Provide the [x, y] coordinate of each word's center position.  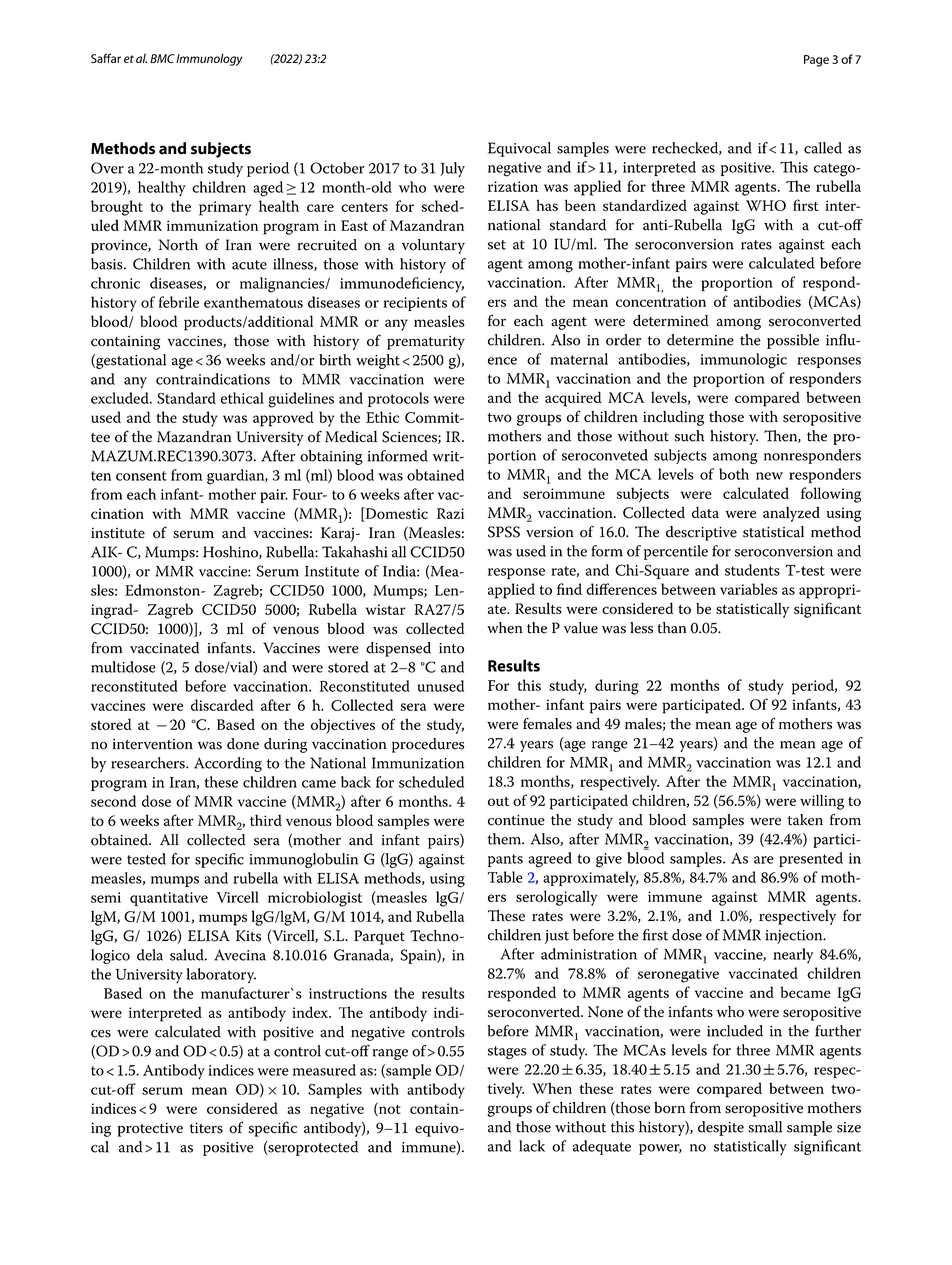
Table [505, 877]
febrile [179, 302]
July [452, 169]
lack [532, 1146]
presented [811, 859]
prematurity [426, 343]
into [451, 648]
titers [206, 1128]
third [266, 820]
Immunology [209, 59]
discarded [222, 705]
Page [816, 61]
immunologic [743, 361]
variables [748, 589]
